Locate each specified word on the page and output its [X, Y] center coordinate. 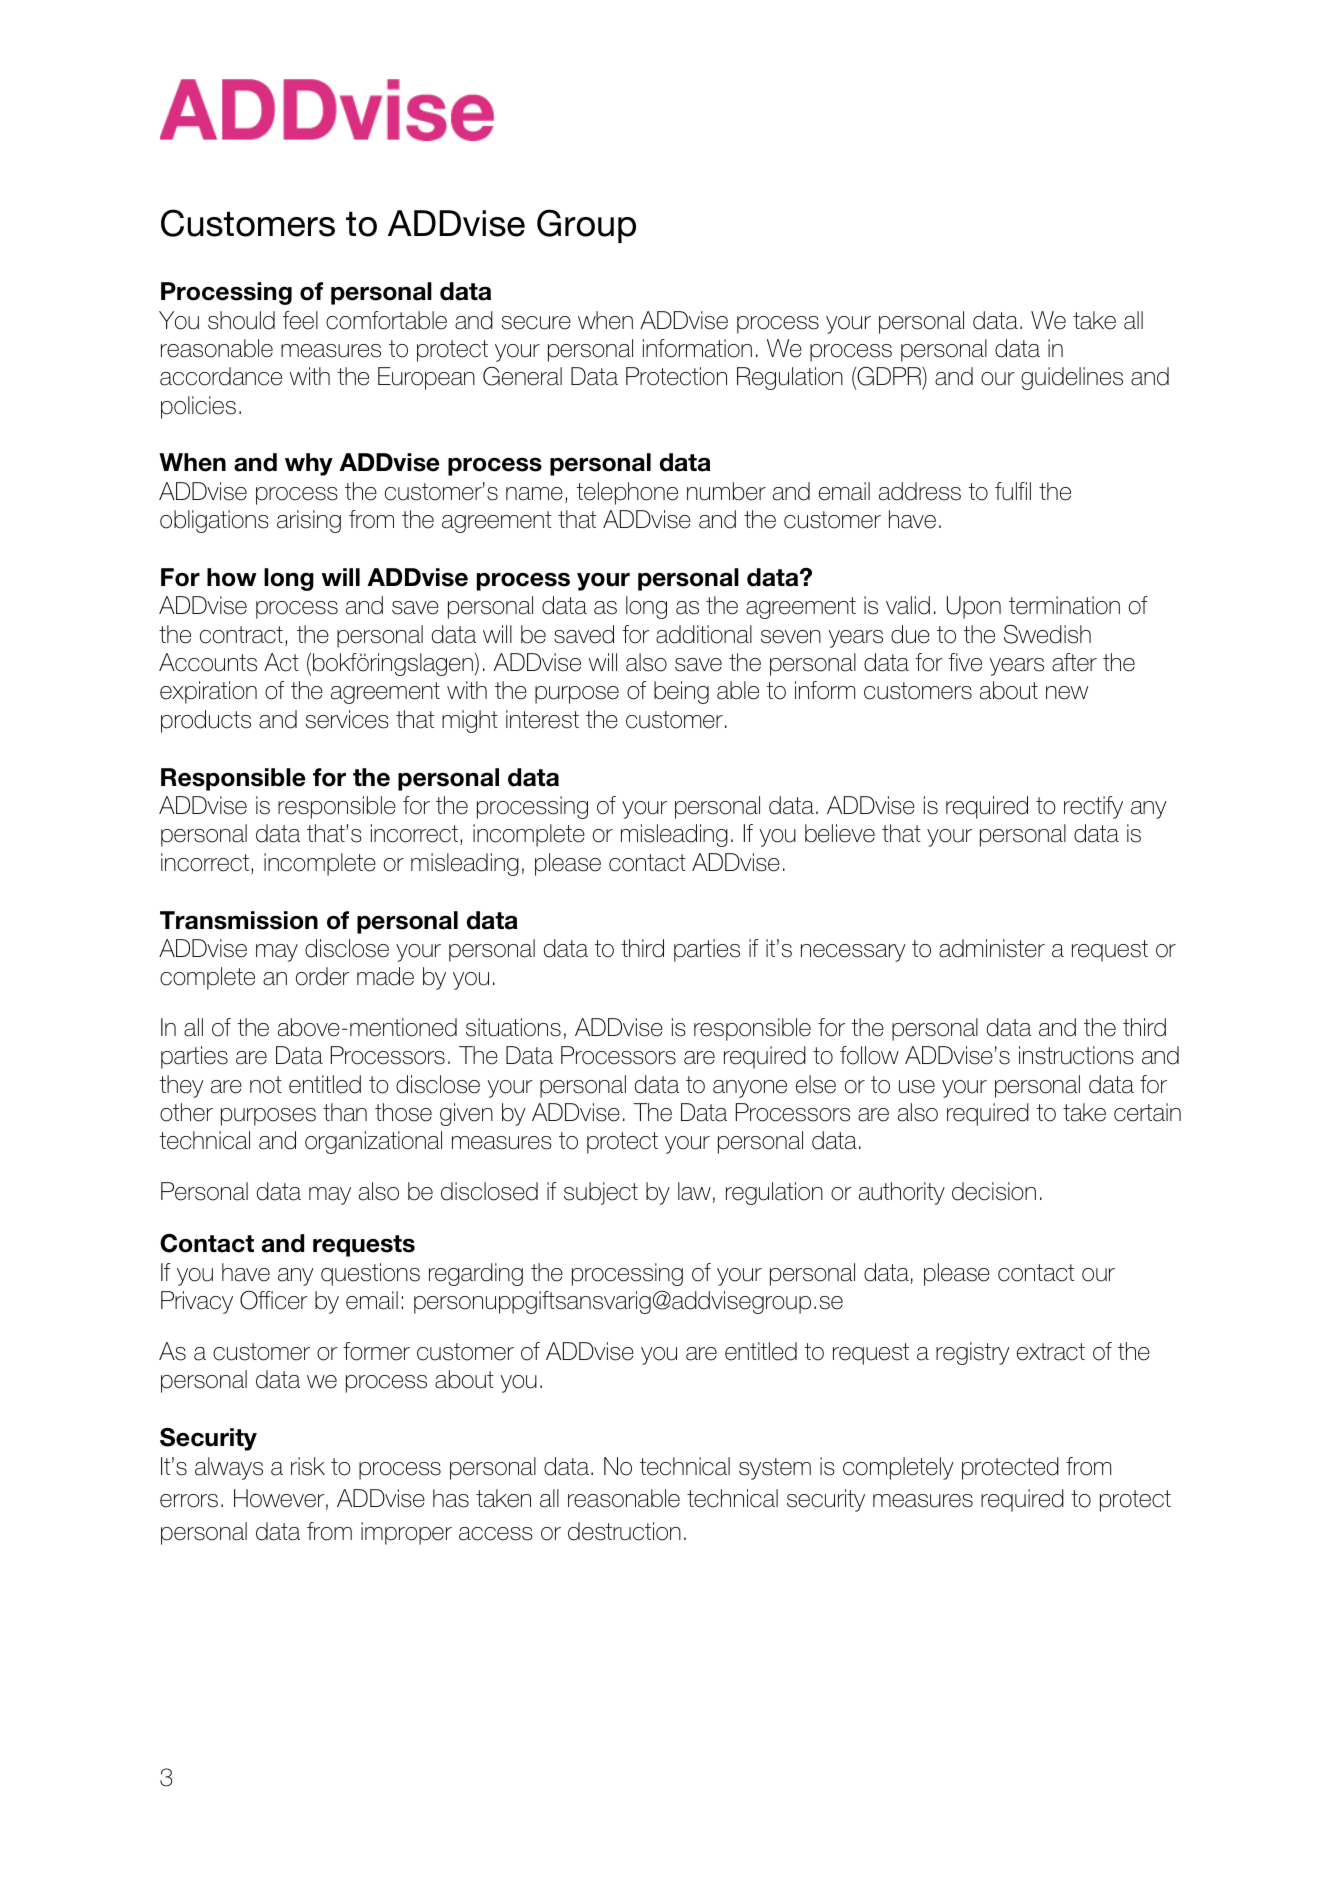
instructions [1076, 1055]
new [1067, 693]
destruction [624, 1531]
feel [300, 320]
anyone [750, 1089]
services [347, 719]
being [681, 692]
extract [1051, 1352]
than [345, 1112]
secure [536, 323]
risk [308, 1466]
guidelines [1072, 378]
